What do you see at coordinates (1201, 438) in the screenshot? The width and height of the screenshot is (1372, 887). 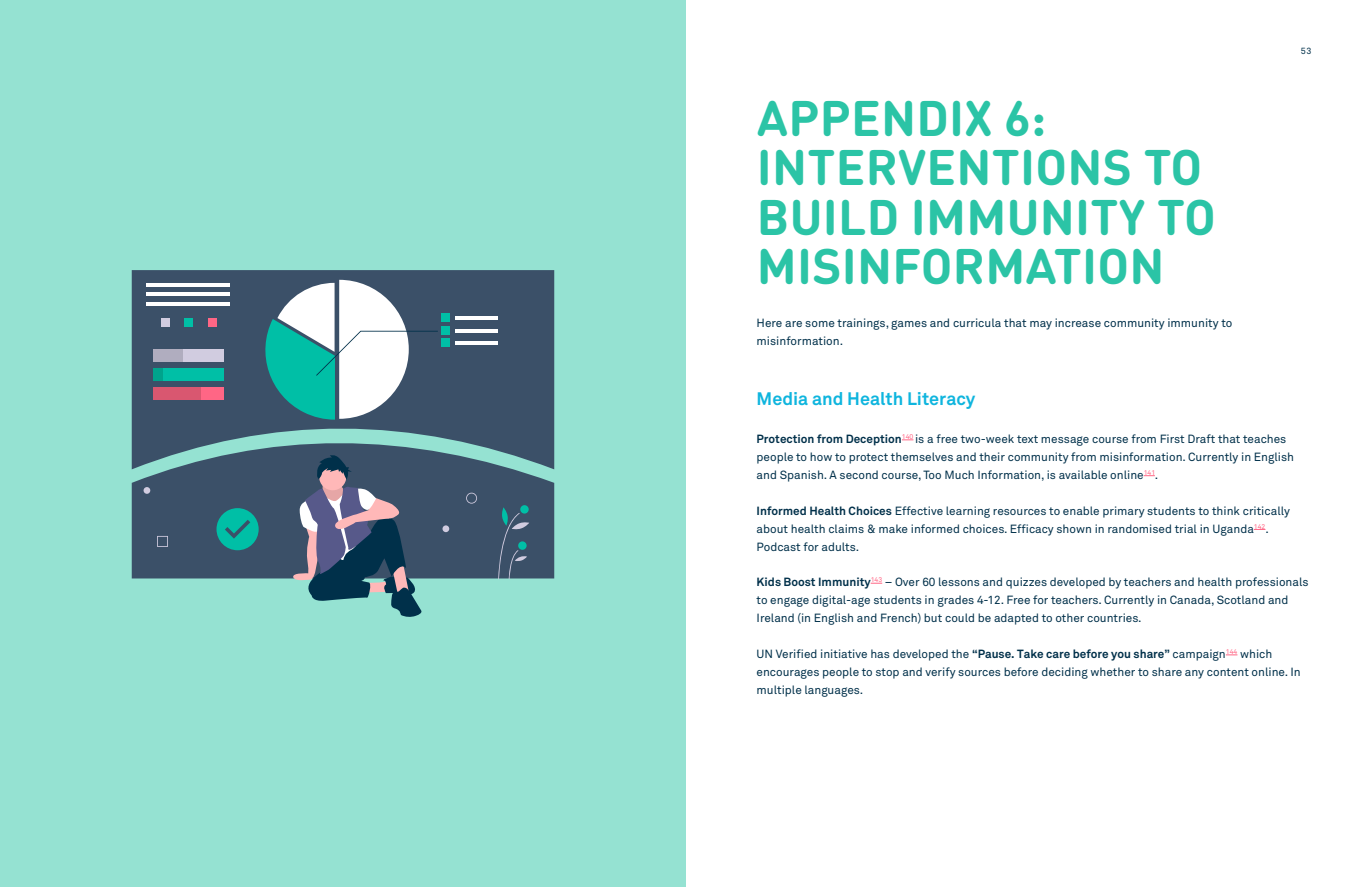 I see `Draft` at bounding box center [1201, 438].
